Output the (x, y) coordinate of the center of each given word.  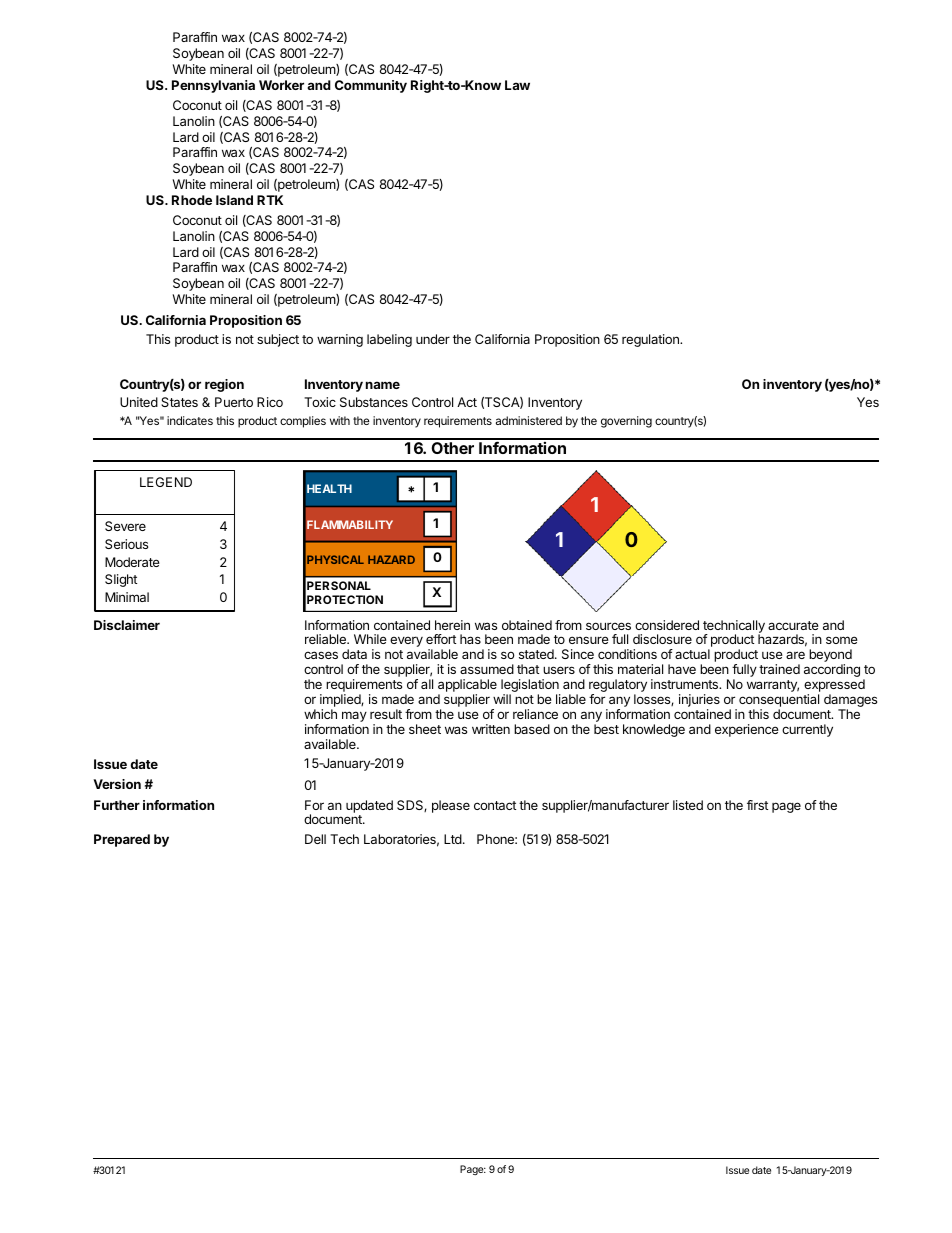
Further (117, 805)
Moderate (132, 562)
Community (371, 86)
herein (452, 625)
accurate (793, 625)
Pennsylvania (213, 86)
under (433, 339)
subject (278, 340)
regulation (651, 340)
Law (517, 85)
